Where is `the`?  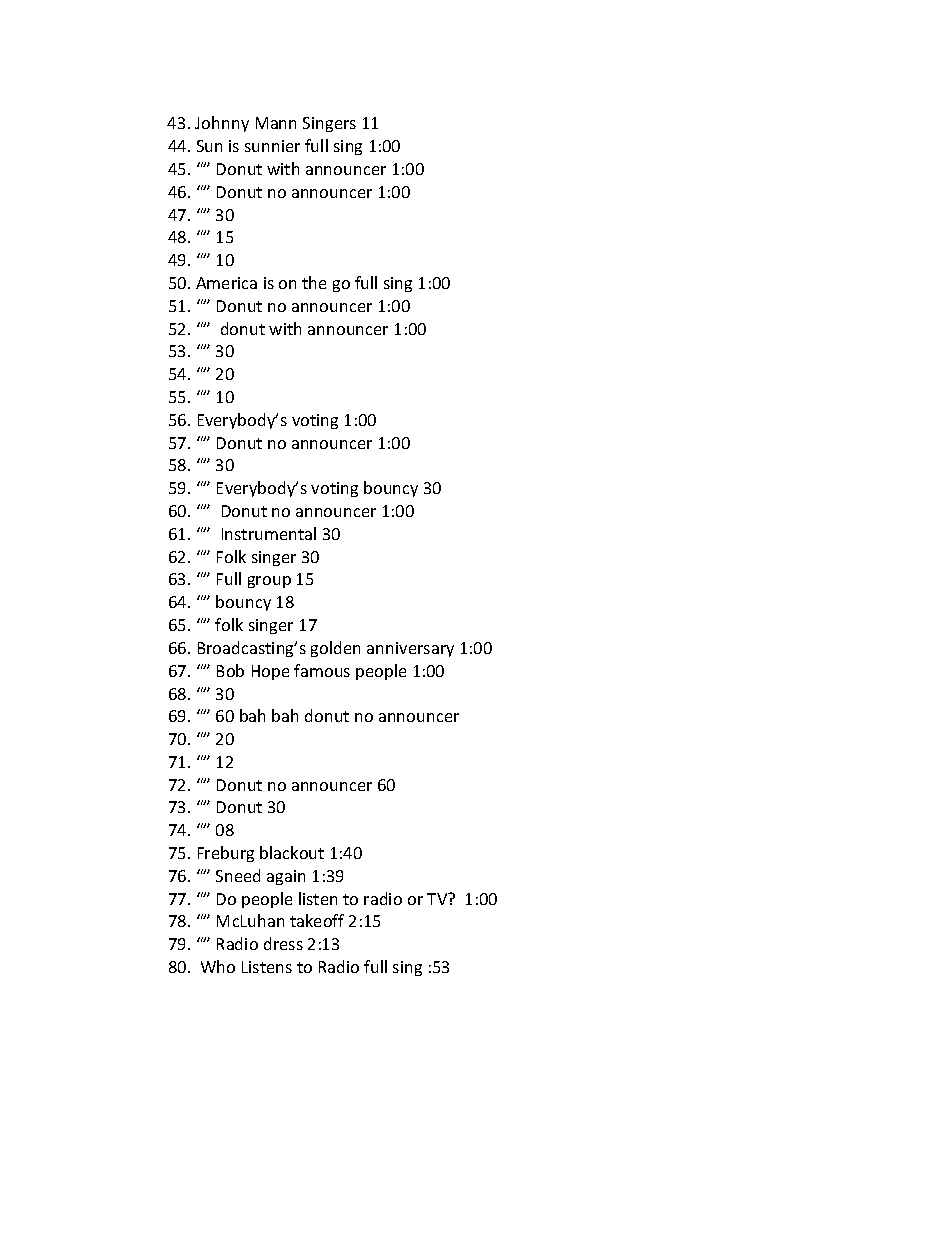
the is located at coordinates (314, 282).
